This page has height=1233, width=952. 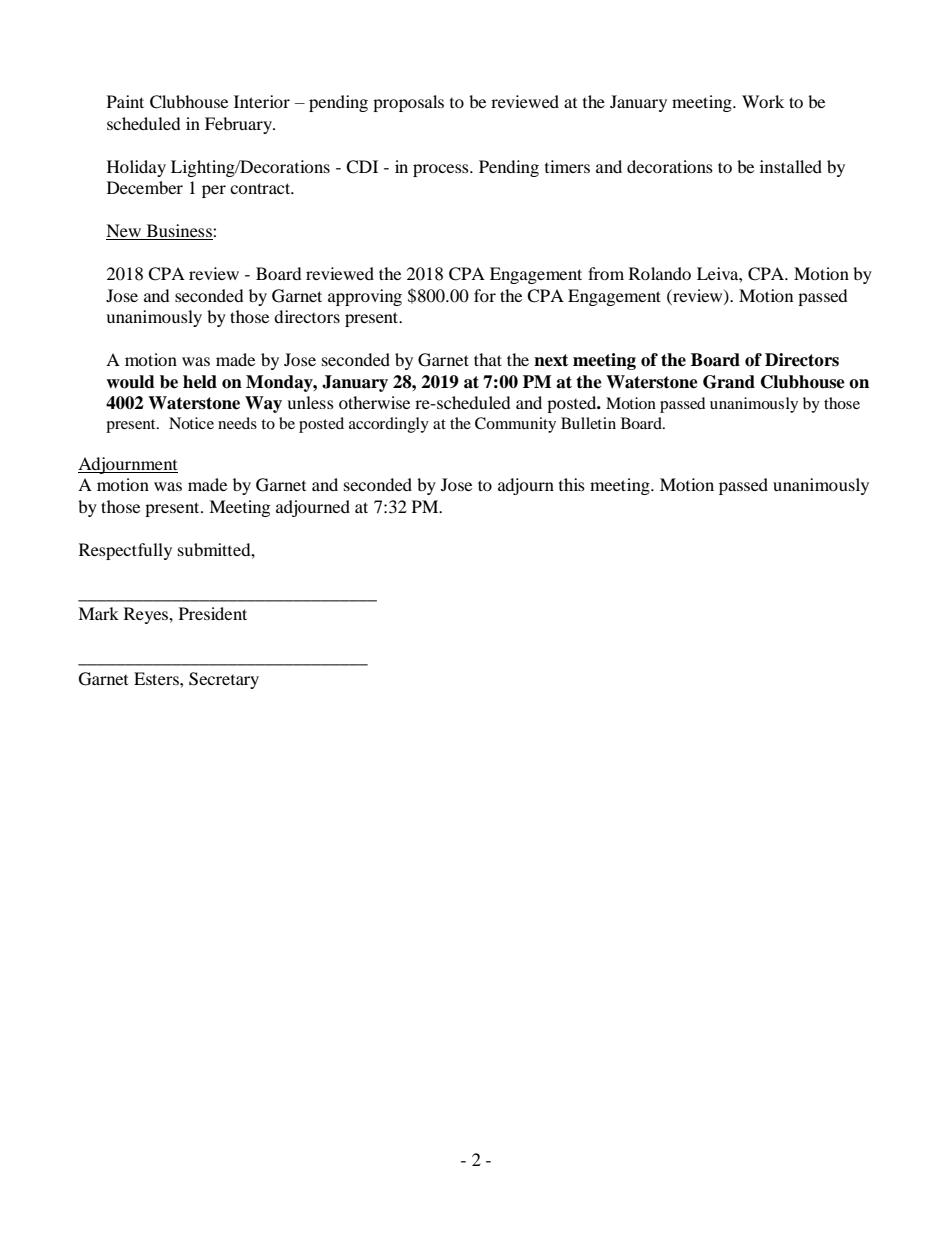 I want to click on Bulletin, so click(x=588, y=423).
